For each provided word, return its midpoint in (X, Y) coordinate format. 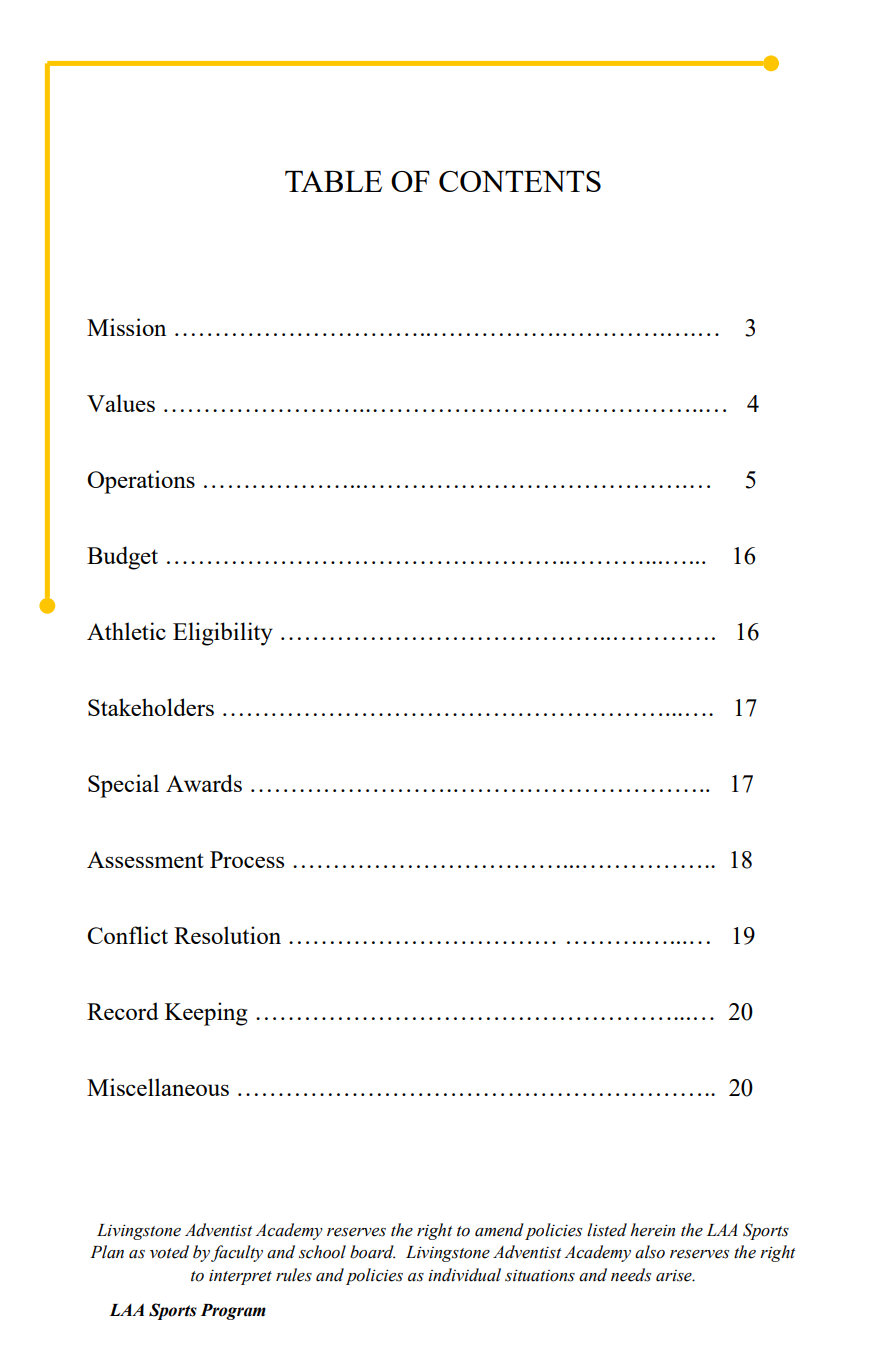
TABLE (333, 181)
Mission (126, 327)
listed (607, 1230)
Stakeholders (151, 707)
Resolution (227, 935)
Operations (141, 482)
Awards (204, 783)
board (372, 1252)
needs (631, 1275)
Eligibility (223, 634)
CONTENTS (520, 181)
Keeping (206, 1014)
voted (169, 1252)
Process (247, 859)
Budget (122, 558)
